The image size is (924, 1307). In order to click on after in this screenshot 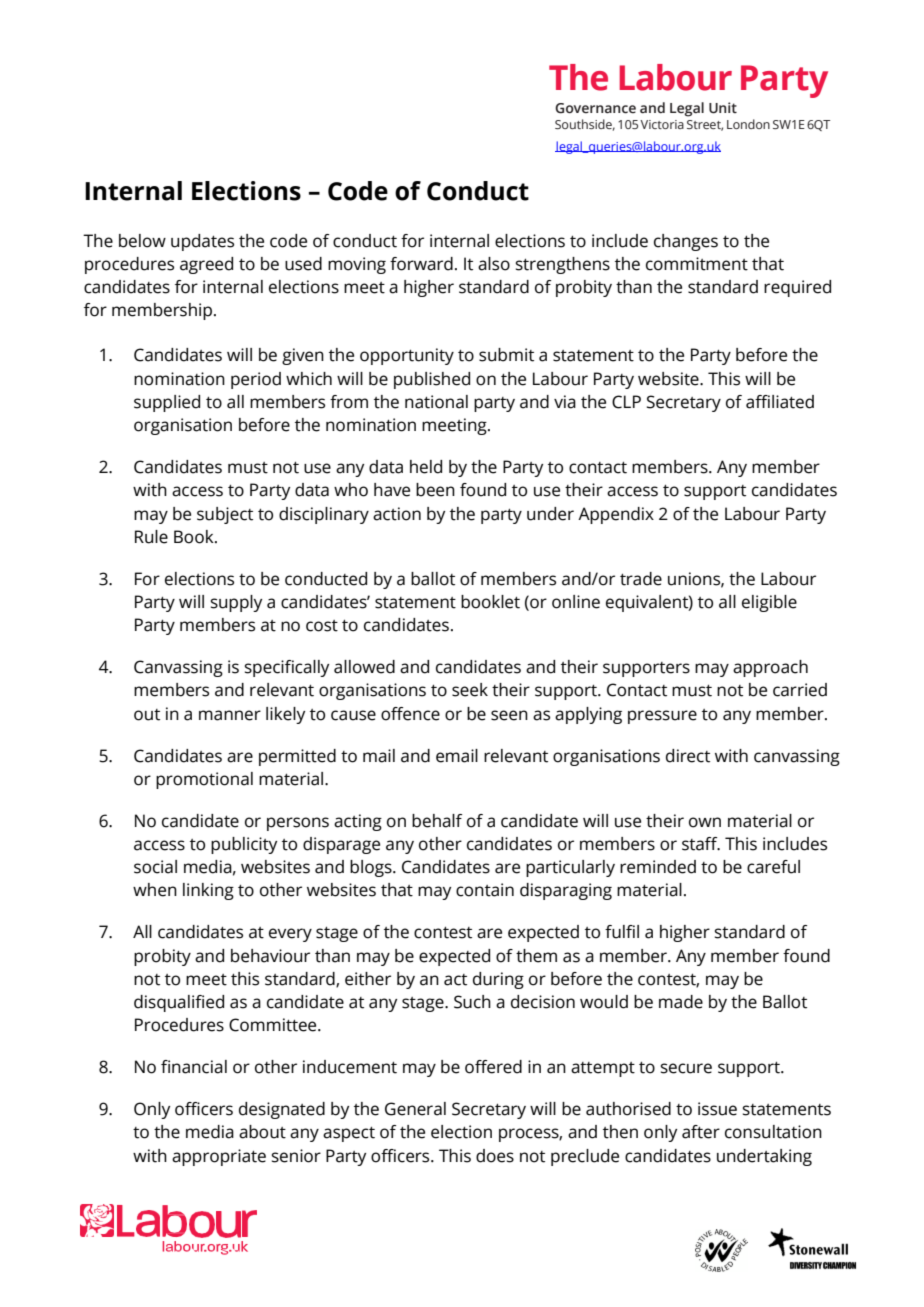, I will do `click(701, 1132)`.
